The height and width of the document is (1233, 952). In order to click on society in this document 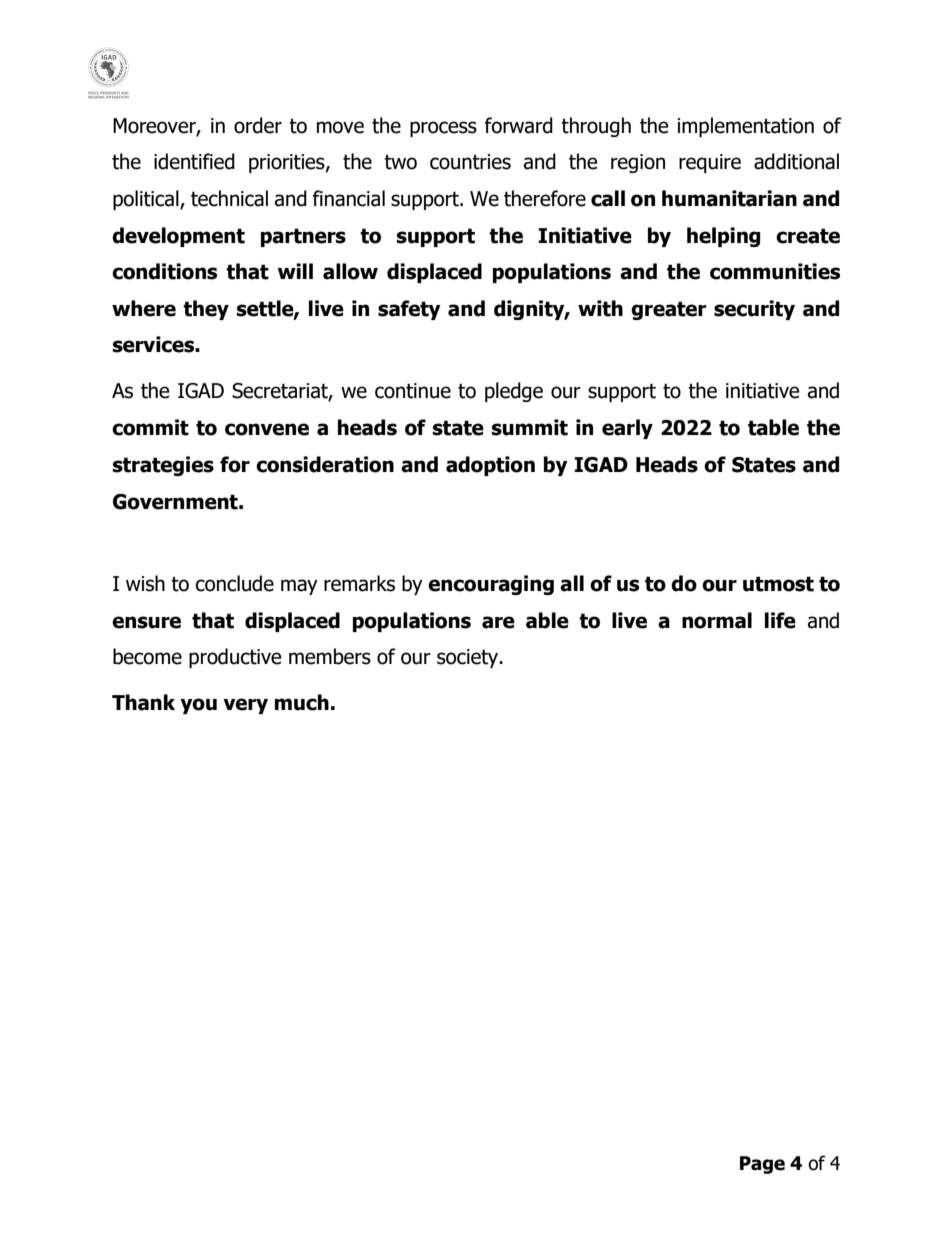, I will do `click(469, 658)`.
